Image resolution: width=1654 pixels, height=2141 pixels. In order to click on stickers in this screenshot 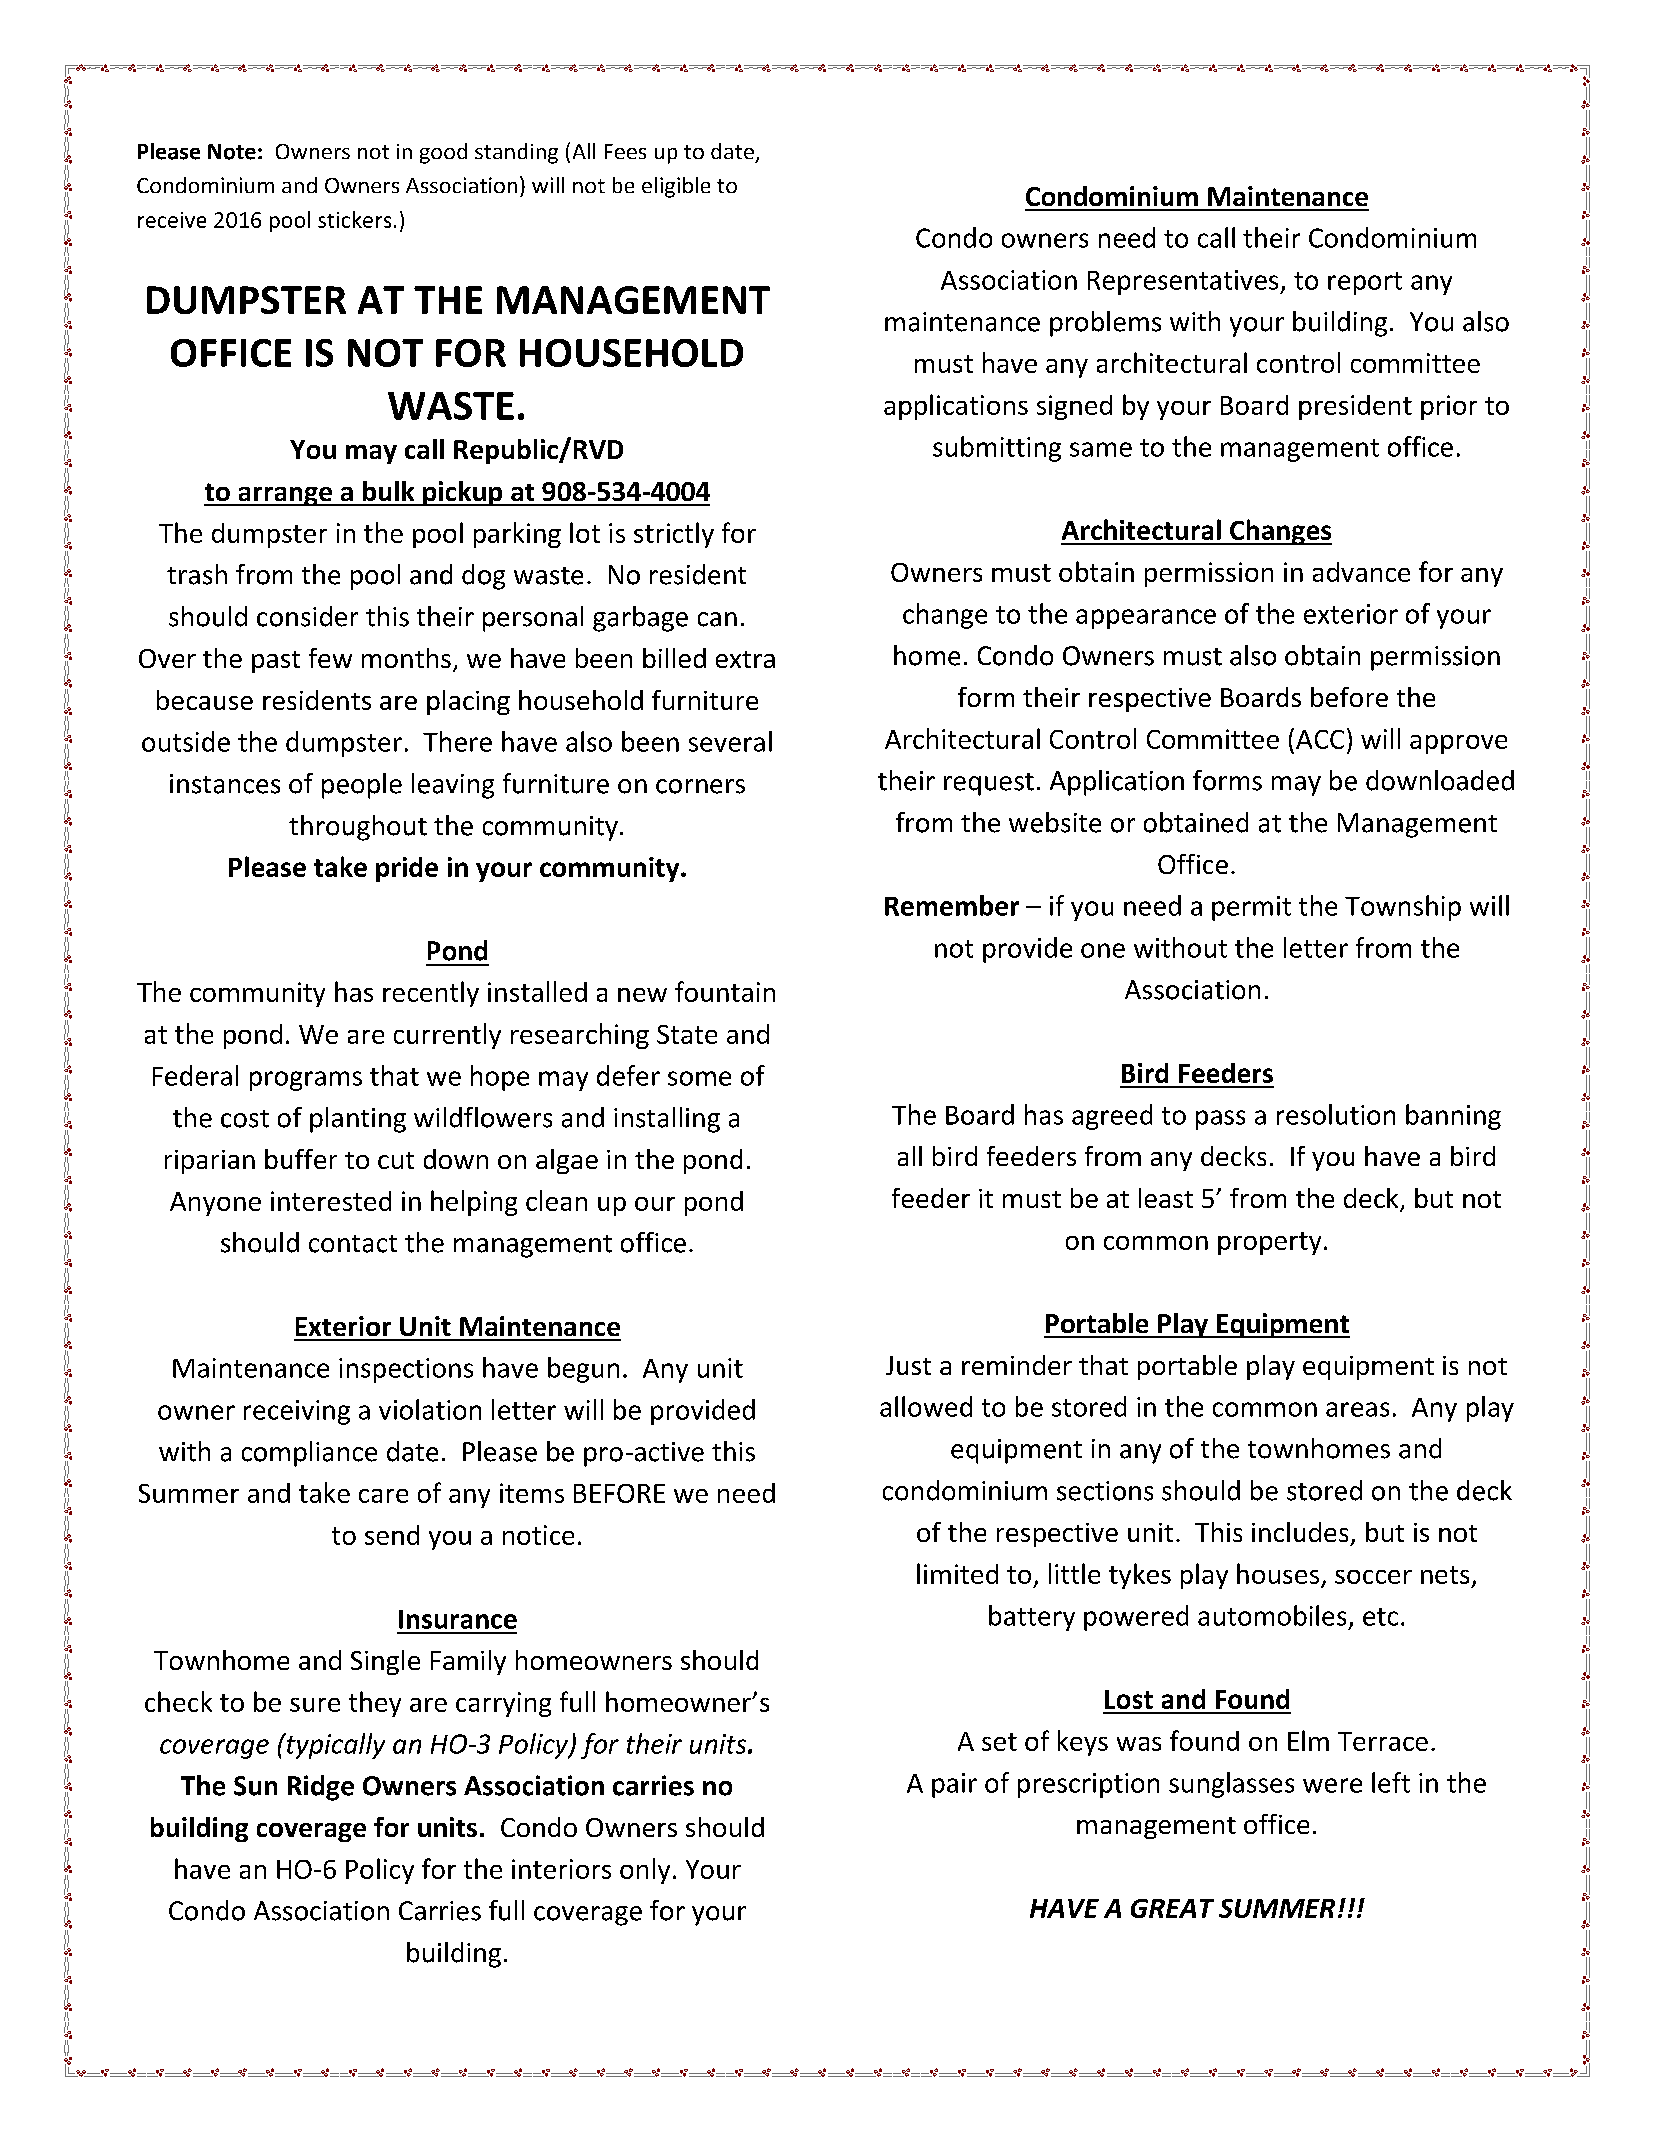, I will do `click(354, 219)`.
